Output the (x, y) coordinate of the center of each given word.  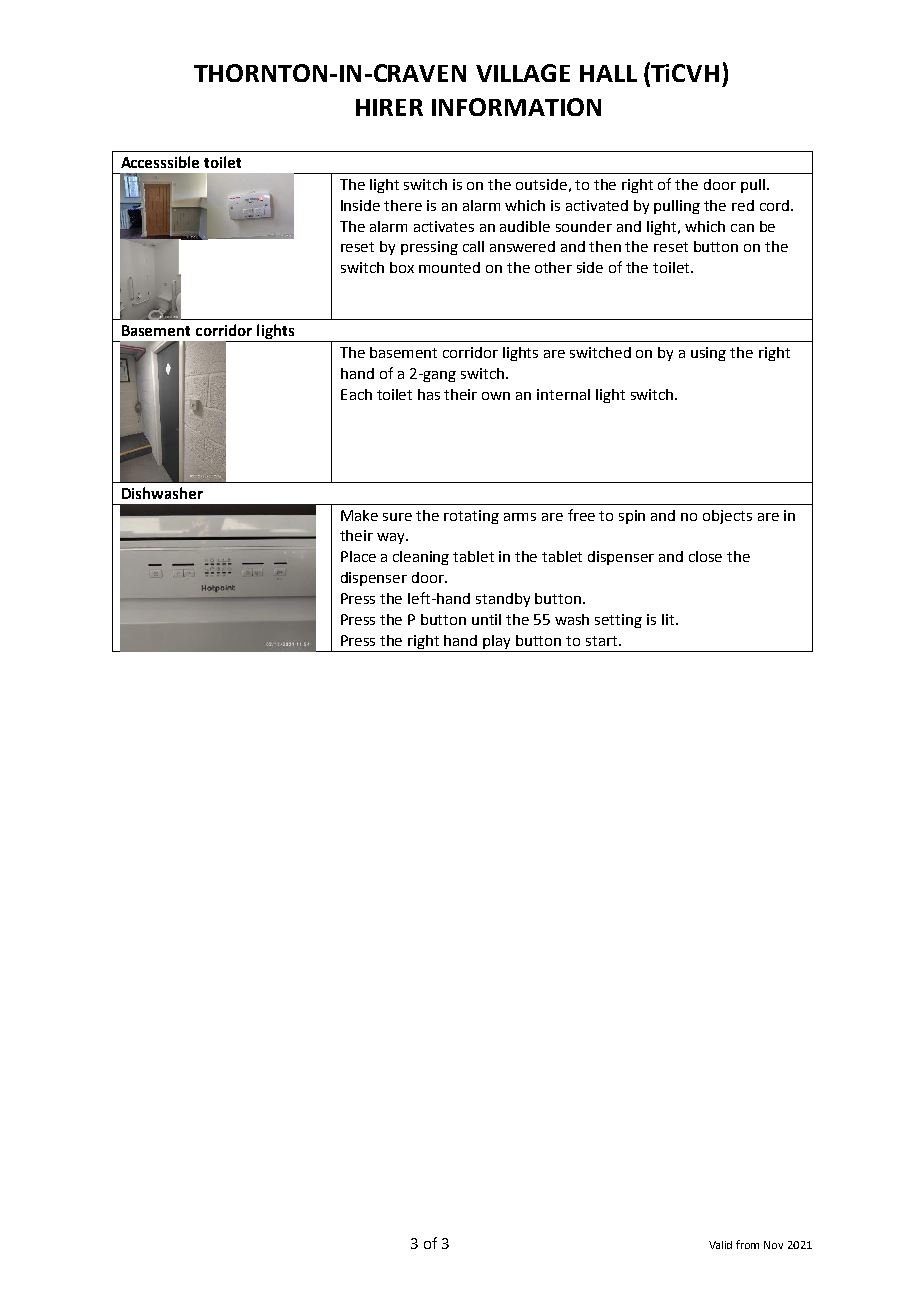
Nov (773, 1245)
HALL (608, 73)
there (403, 205)
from (747, 1244)
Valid (720, 1245)
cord (776, 205)
